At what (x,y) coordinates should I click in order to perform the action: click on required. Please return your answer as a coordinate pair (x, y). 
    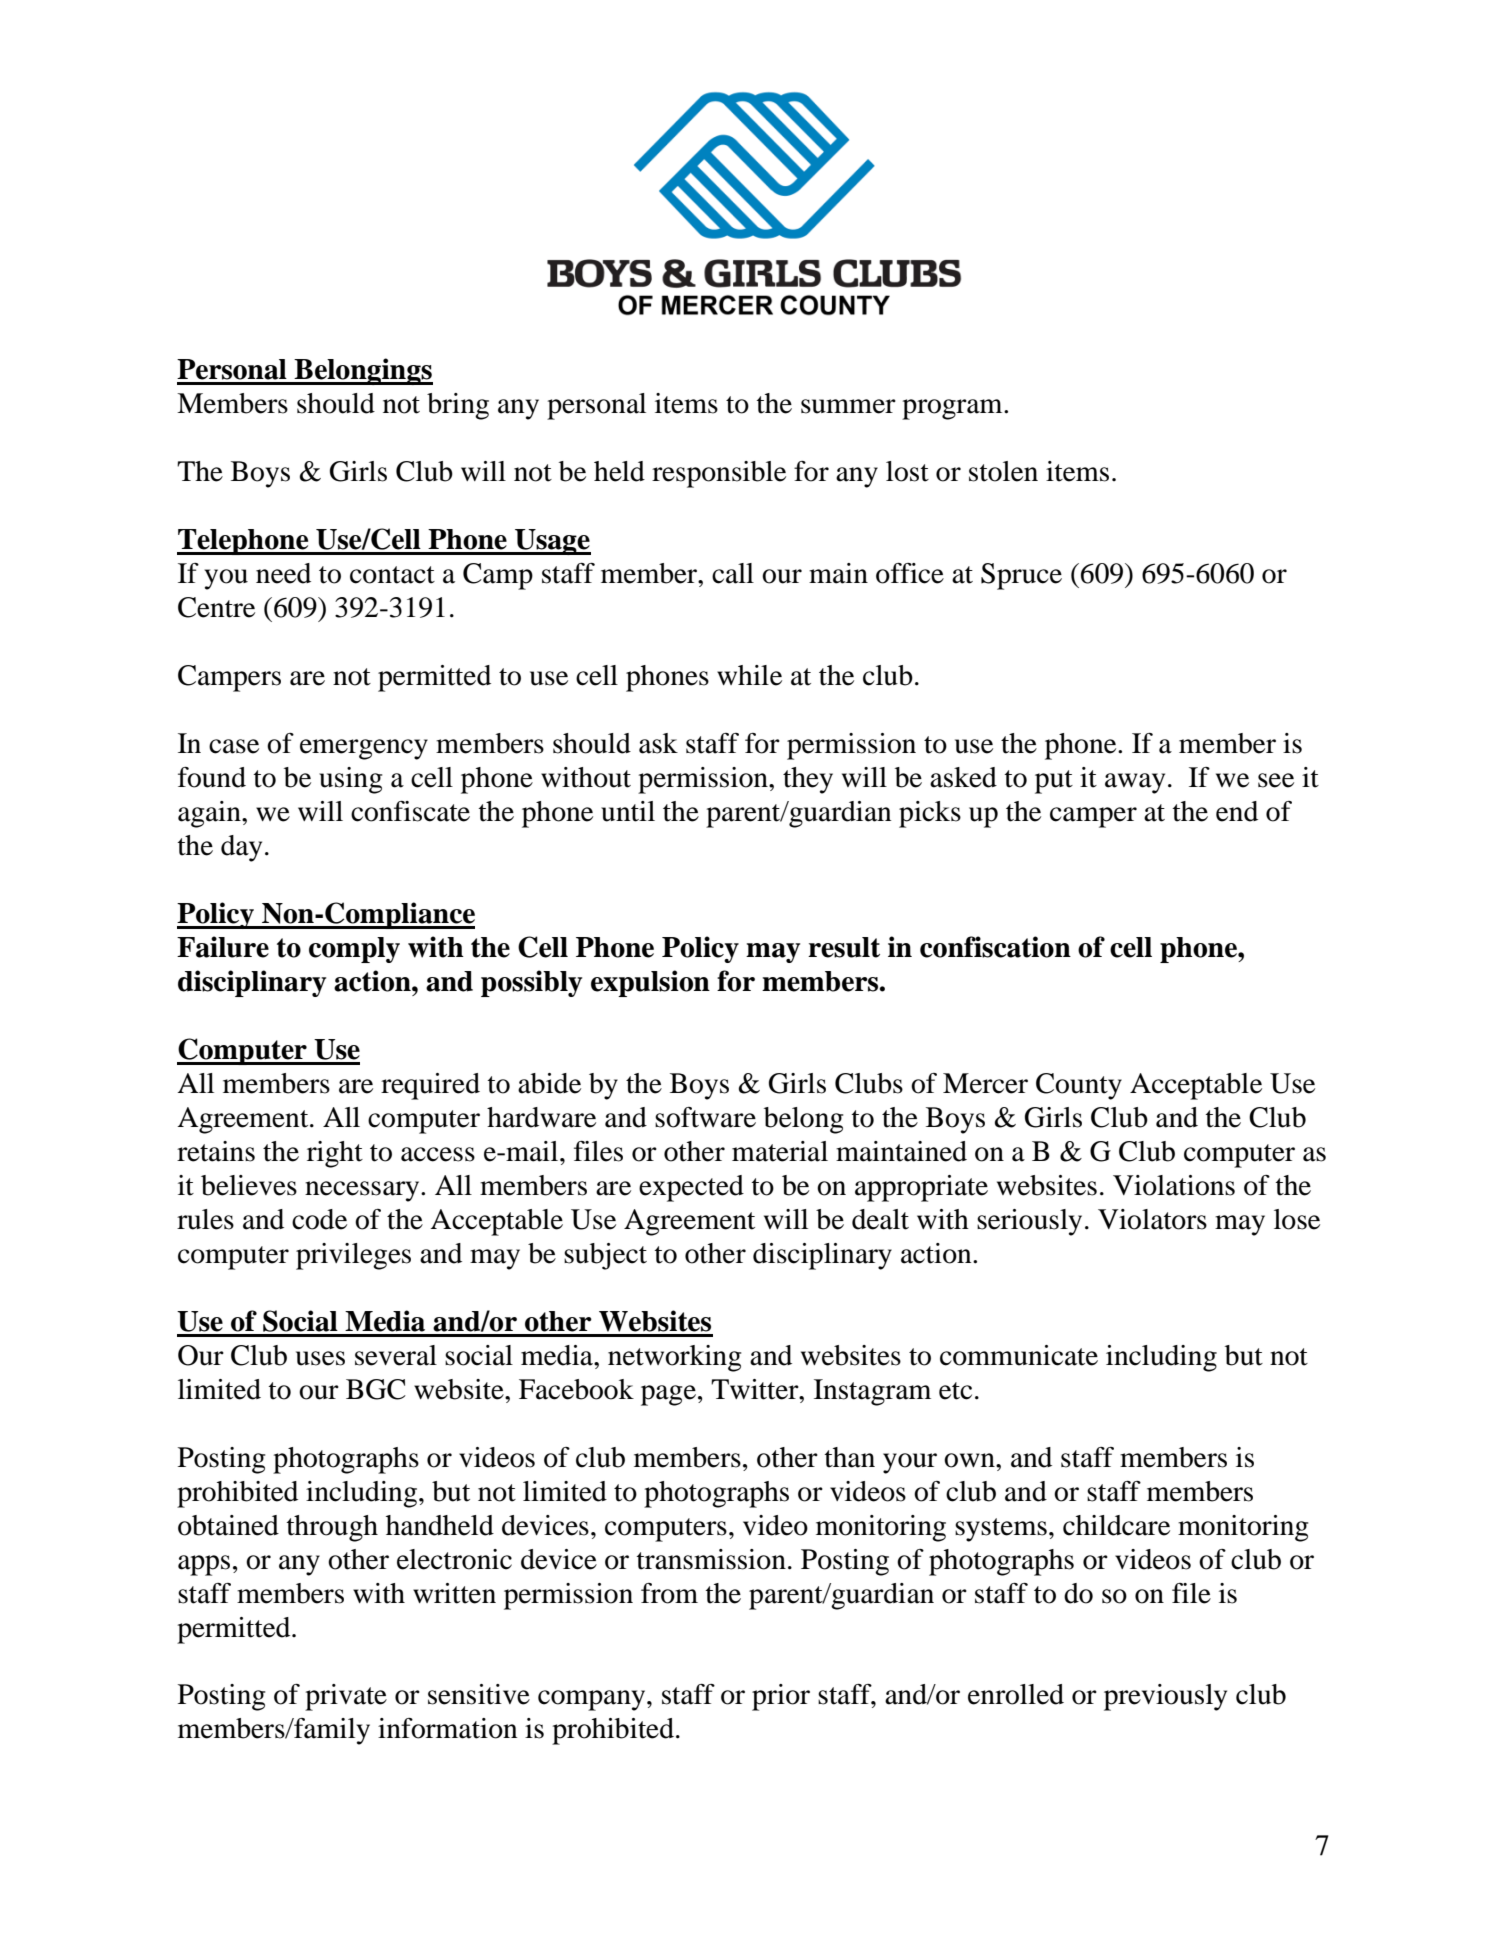
    Looking at the image, I should click on (430, 1086).
